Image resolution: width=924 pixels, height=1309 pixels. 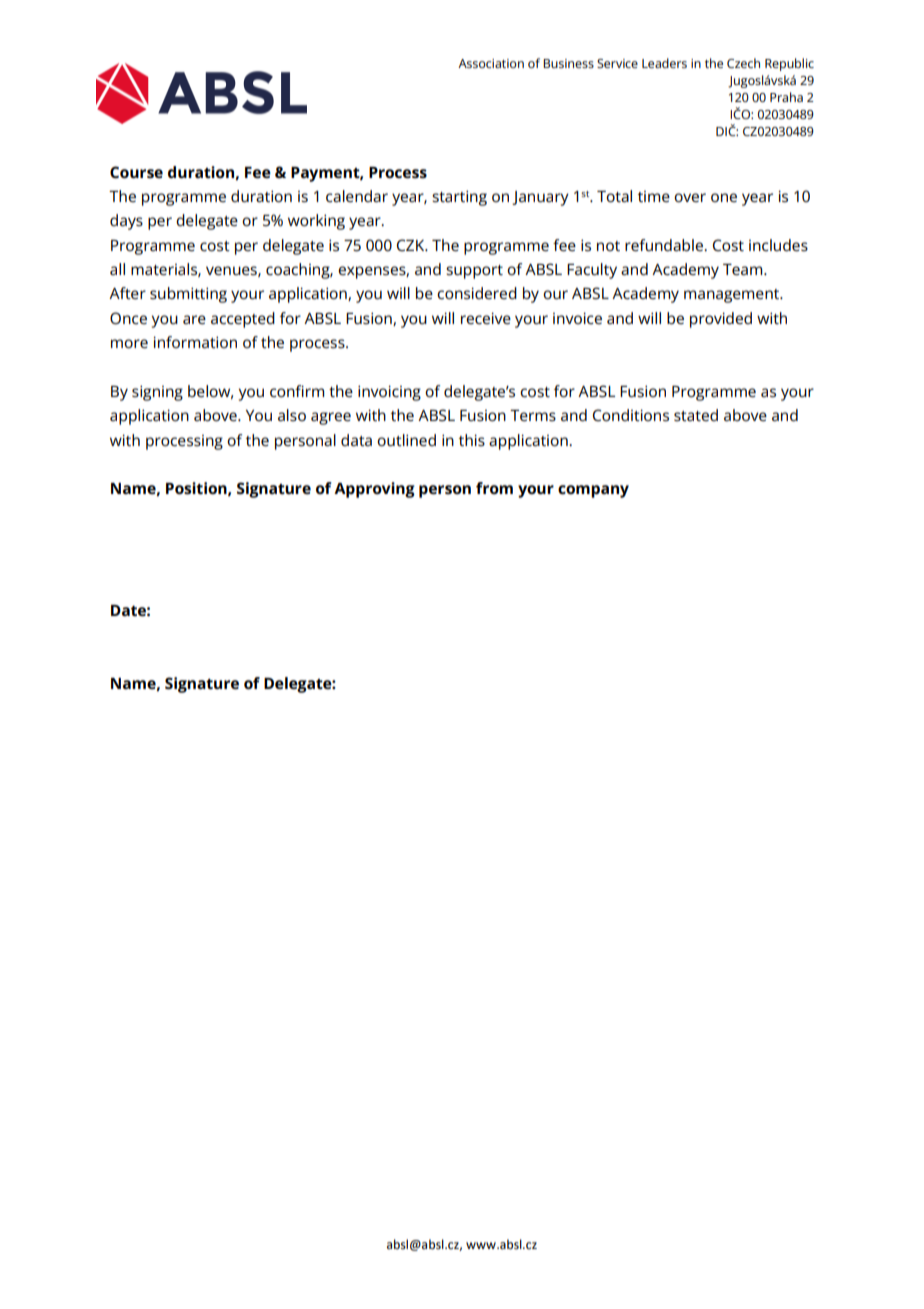 I want to click on provided, so click(x=721, y=320).
